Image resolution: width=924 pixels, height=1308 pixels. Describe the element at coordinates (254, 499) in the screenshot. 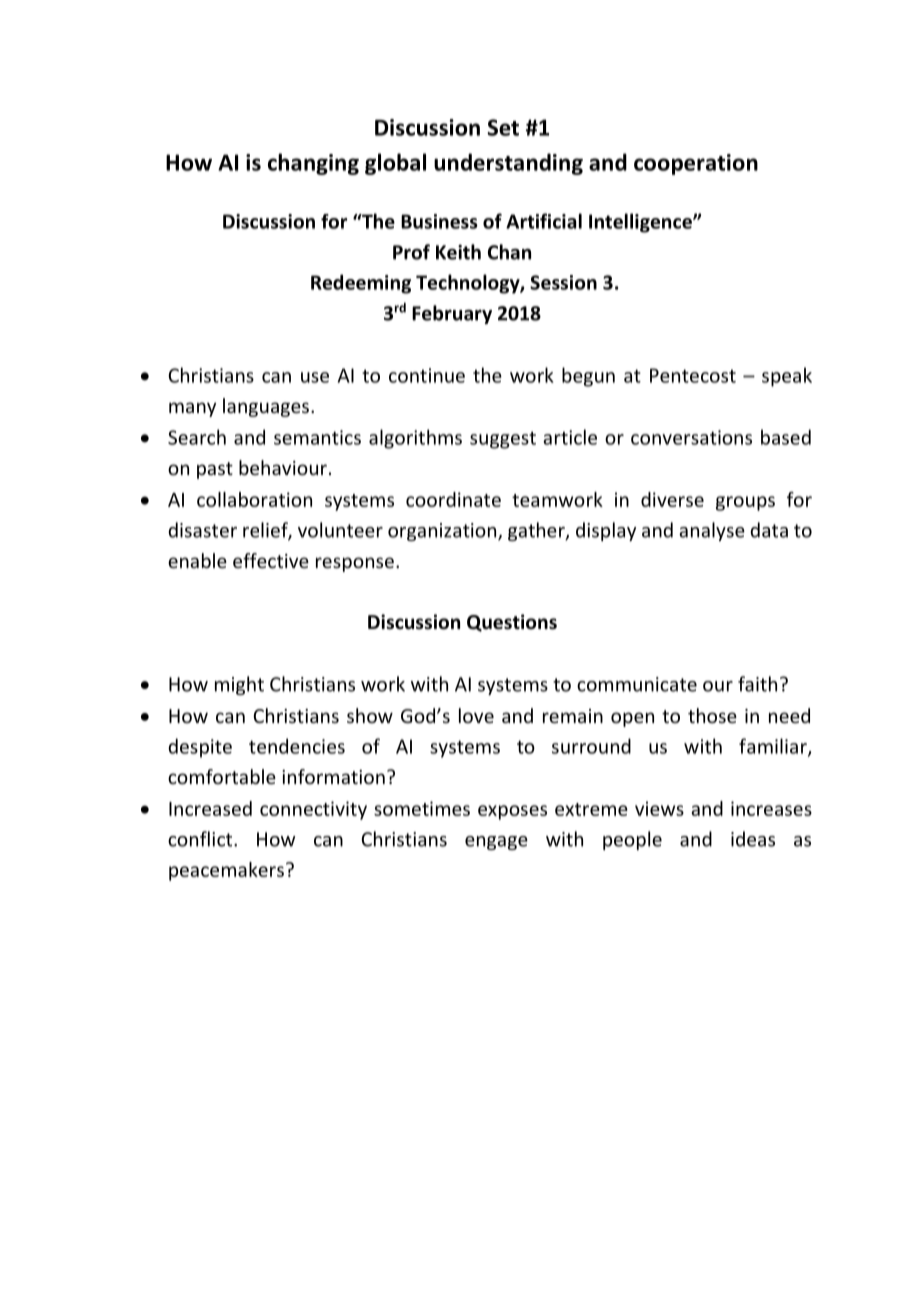

I see `collaboration` at that location.
